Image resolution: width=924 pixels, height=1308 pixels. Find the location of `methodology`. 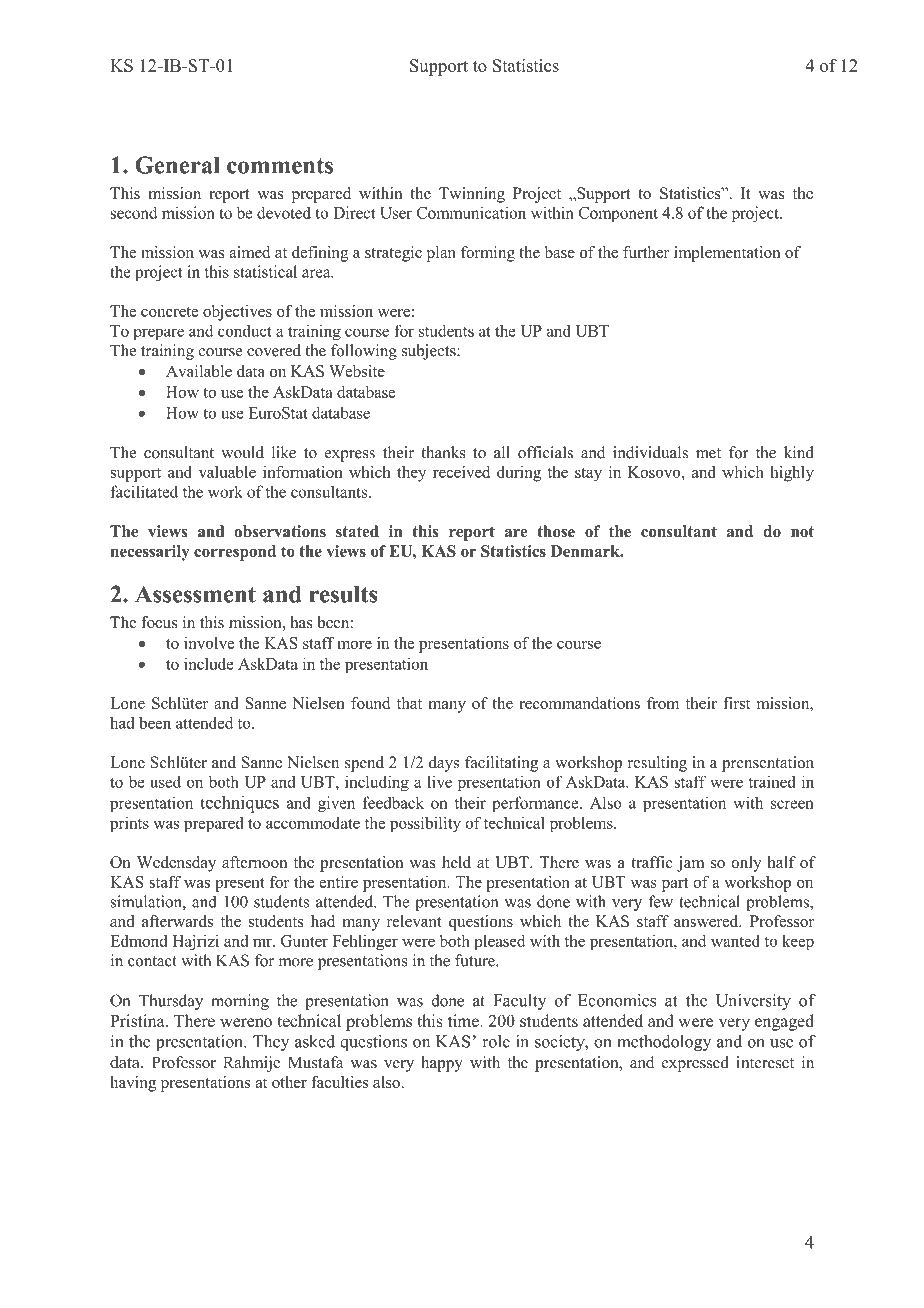

methodology is located at coordinates (664, 1043).
